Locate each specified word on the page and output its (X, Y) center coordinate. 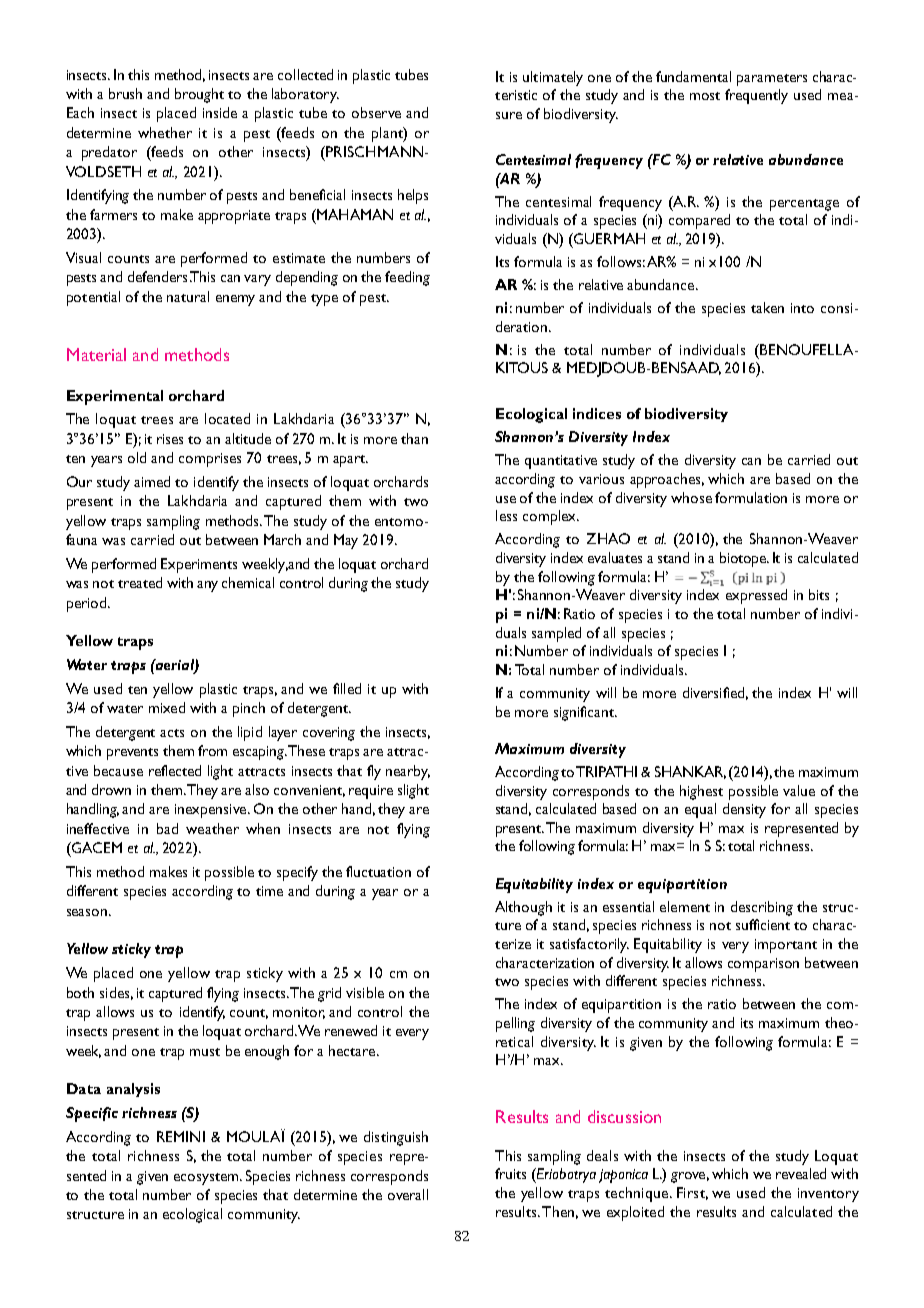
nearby (408, 772)
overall (408, 1194)
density (744, 810)
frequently (756, 96)
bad (167, 828)
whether (165, 132)
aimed (152, 481)
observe (376, 112)
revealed (801, 1173)
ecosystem (207, 1179)
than (414, 438)
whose (691, 497)
